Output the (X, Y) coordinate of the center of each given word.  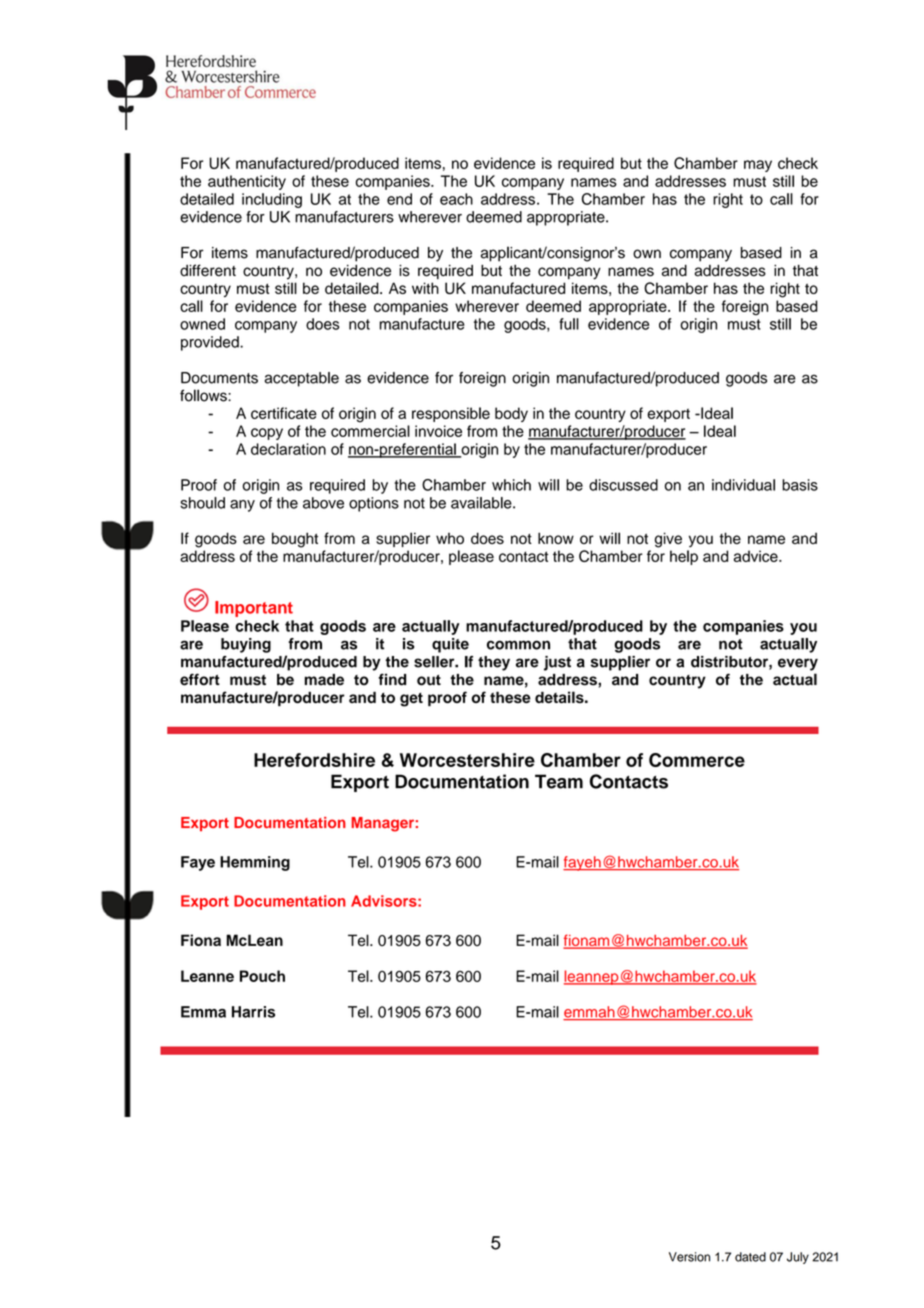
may (758, 166)
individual (743, 485)
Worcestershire (467, 760)
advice (757, 556)
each (456, 199)
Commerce (697, 760)
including (272, 200)
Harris (253, 1012)
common (518, 645)
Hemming (255, 863)
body (511, 414)
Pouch (262, 976)
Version (689, 1257)
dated (750, 1257)
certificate (284, 413)
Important (254, 609)
